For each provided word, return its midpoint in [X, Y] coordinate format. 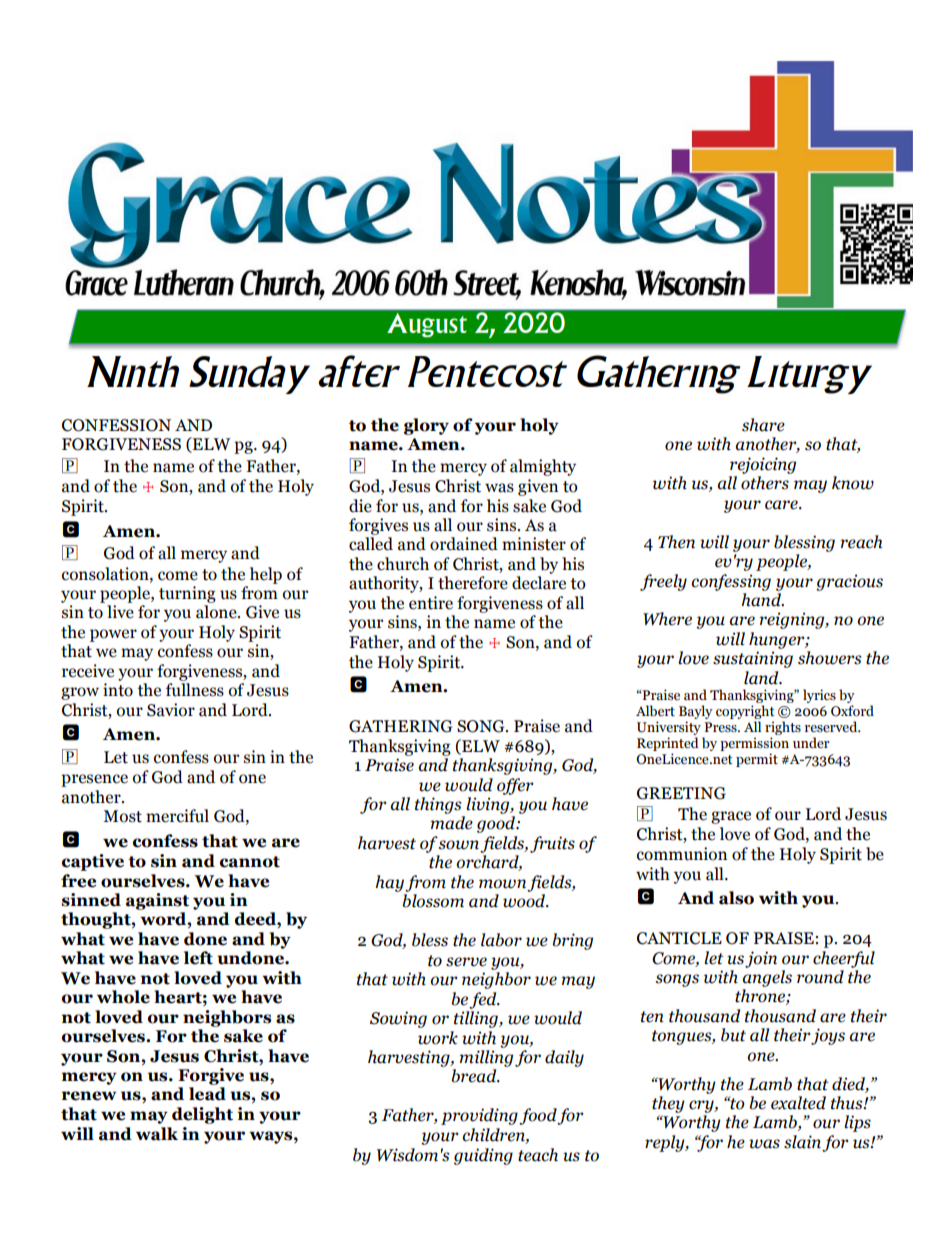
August [427, 325]
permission [754, 744]
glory [426, 426]
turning [187, 594]
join [761, 959]
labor [501, 940]
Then [676, 542]
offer [515, 786]
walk [157, 1134]
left [198, 958]
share [763, 425]
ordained [464, 544]
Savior [171, 710]
